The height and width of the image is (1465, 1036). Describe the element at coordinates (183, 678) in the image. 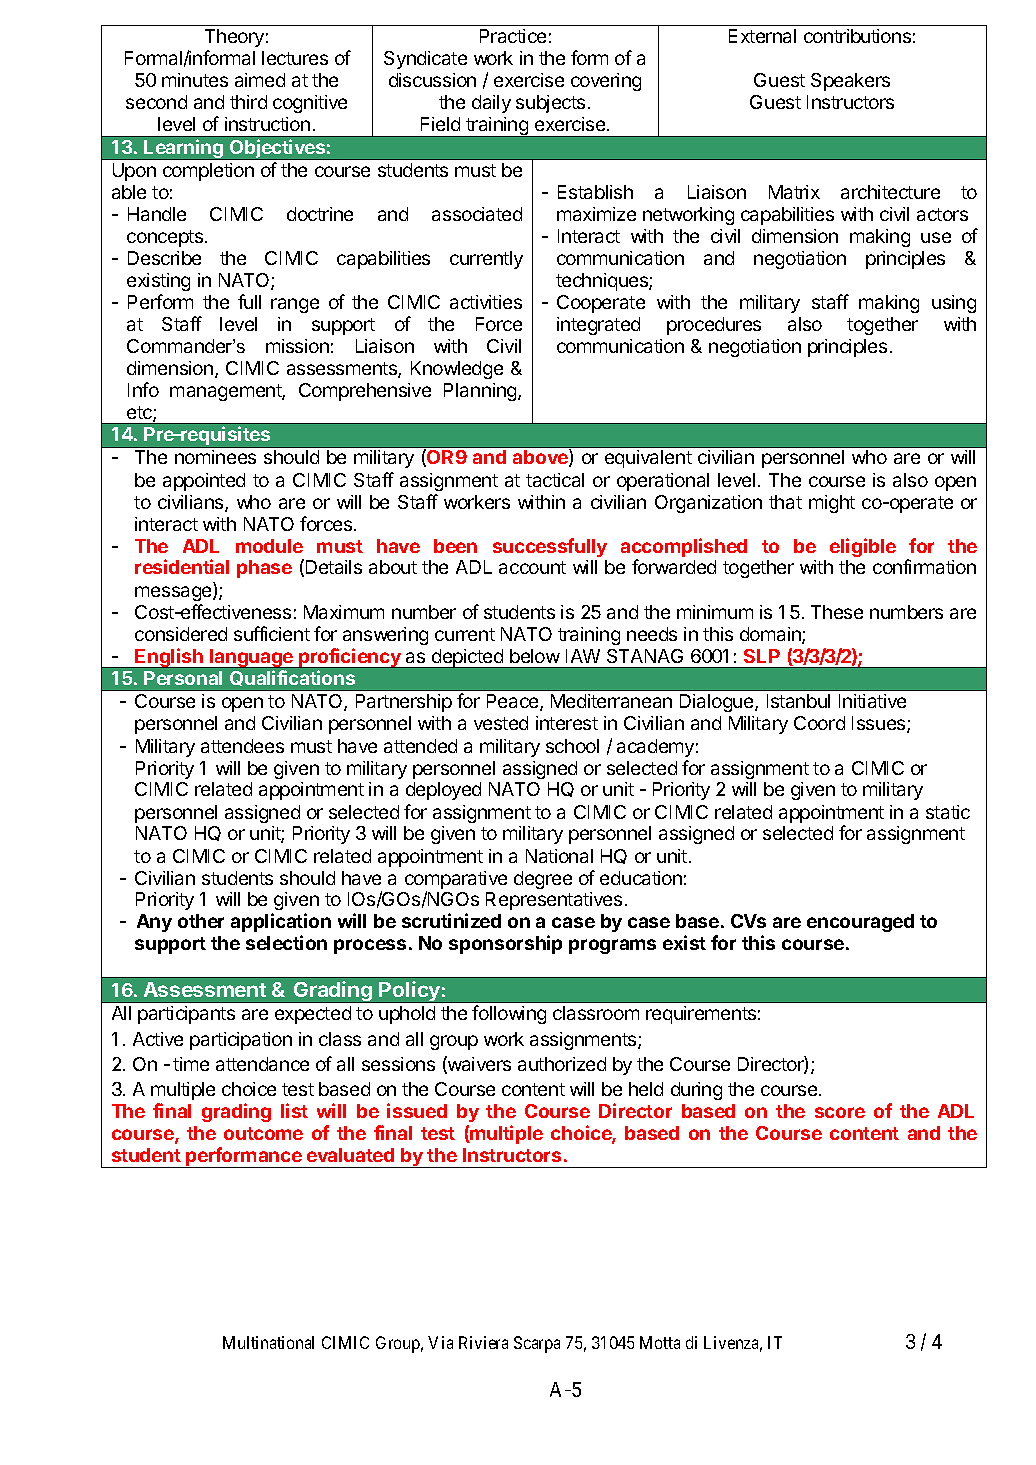

I see `Personal` at that location.
